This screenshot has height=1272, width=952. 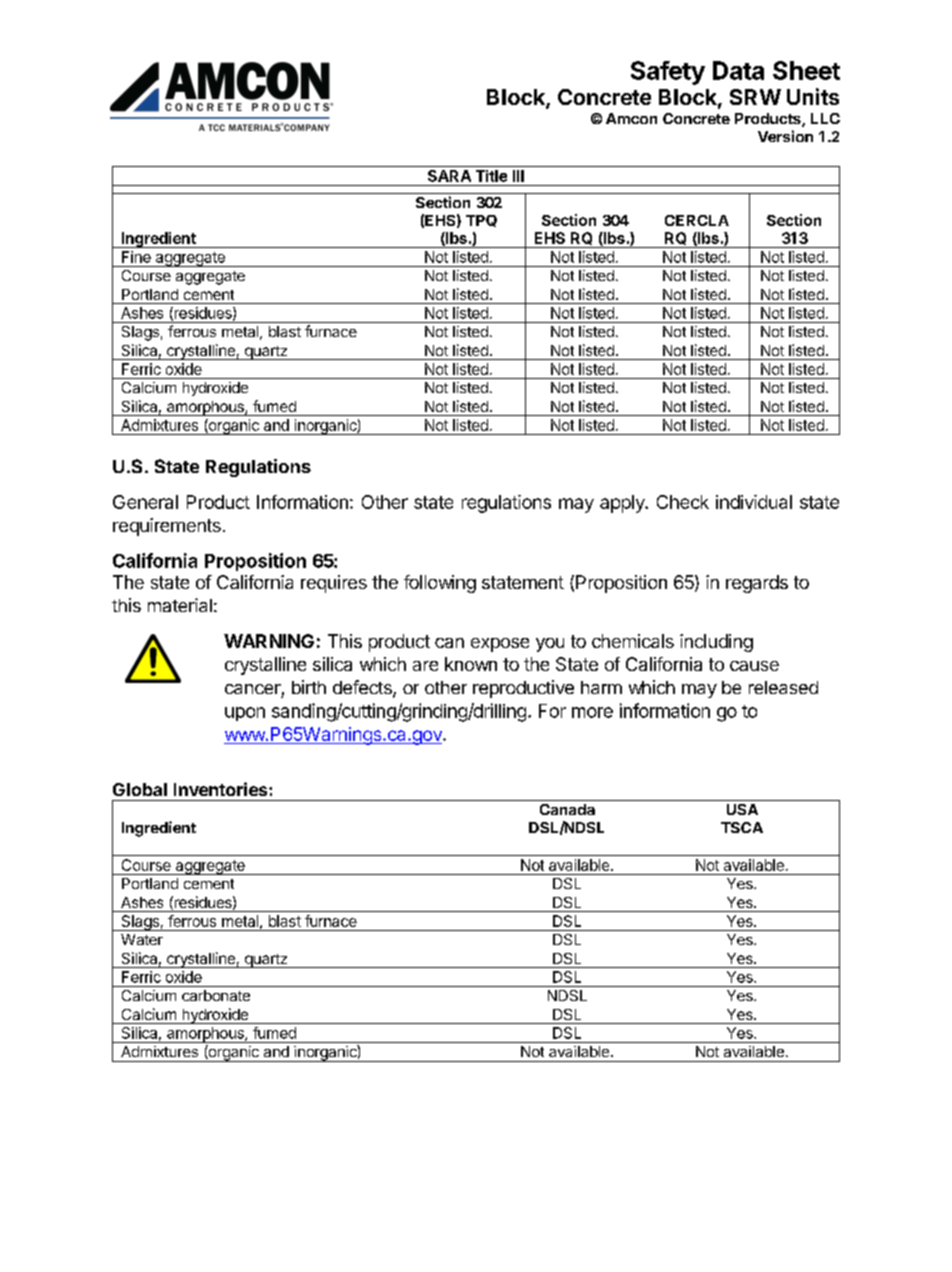 What do you see at coordinates (754, 666) in the screenshot?
I see `cause` at bounding box center [754, 666].
